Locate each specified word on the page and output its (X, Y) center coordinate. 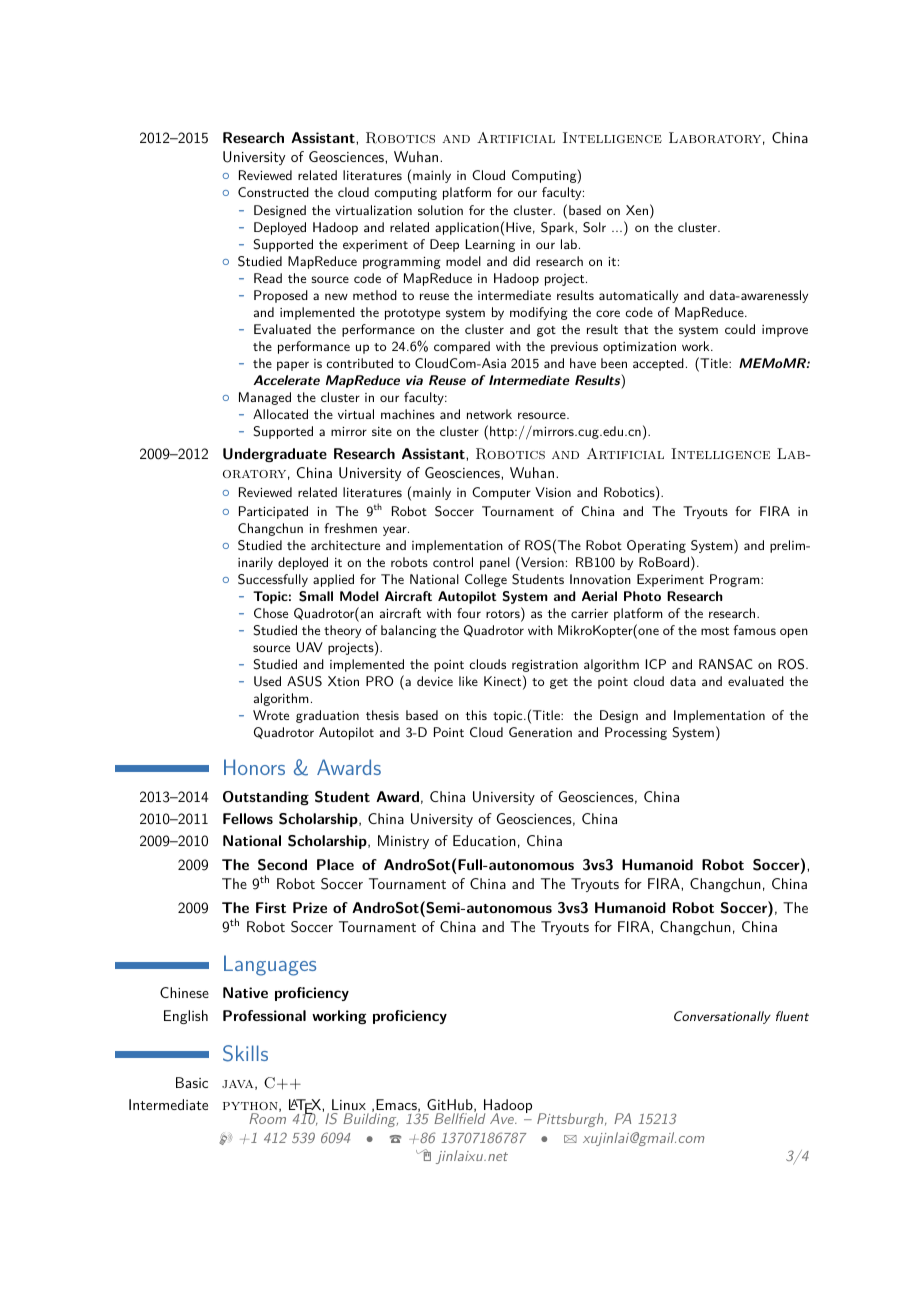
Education (484, 840)
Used (267, 681)
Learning (490, 245)
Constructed (273, 192)
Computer (501, 493)
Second (282, 865)
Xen (637, 210)
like (468, 681)
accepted (658, 364)
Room (267, 1118)
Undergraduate (275, 455)
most (715, 631)
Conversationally (722, 1017)
